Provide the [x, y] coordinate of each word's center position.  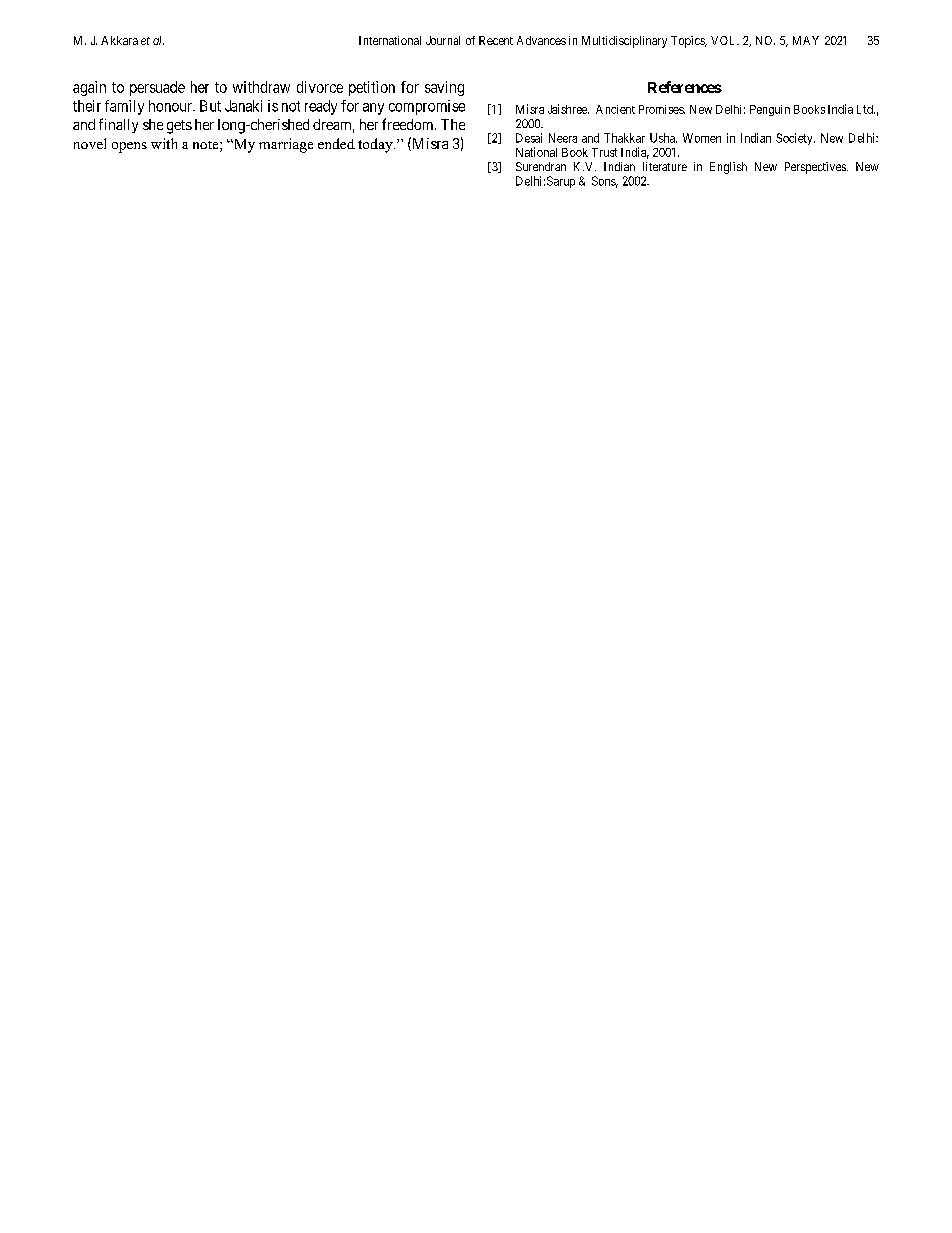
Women [702, 138]
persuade [157, 88]
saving [444, 88]
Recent [496, 40]
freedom [409, 124]
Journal [443, 40]
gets [179, 127]
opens [129, 147]
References [685, 87]
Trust [604, 152]
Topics [689, 42]
